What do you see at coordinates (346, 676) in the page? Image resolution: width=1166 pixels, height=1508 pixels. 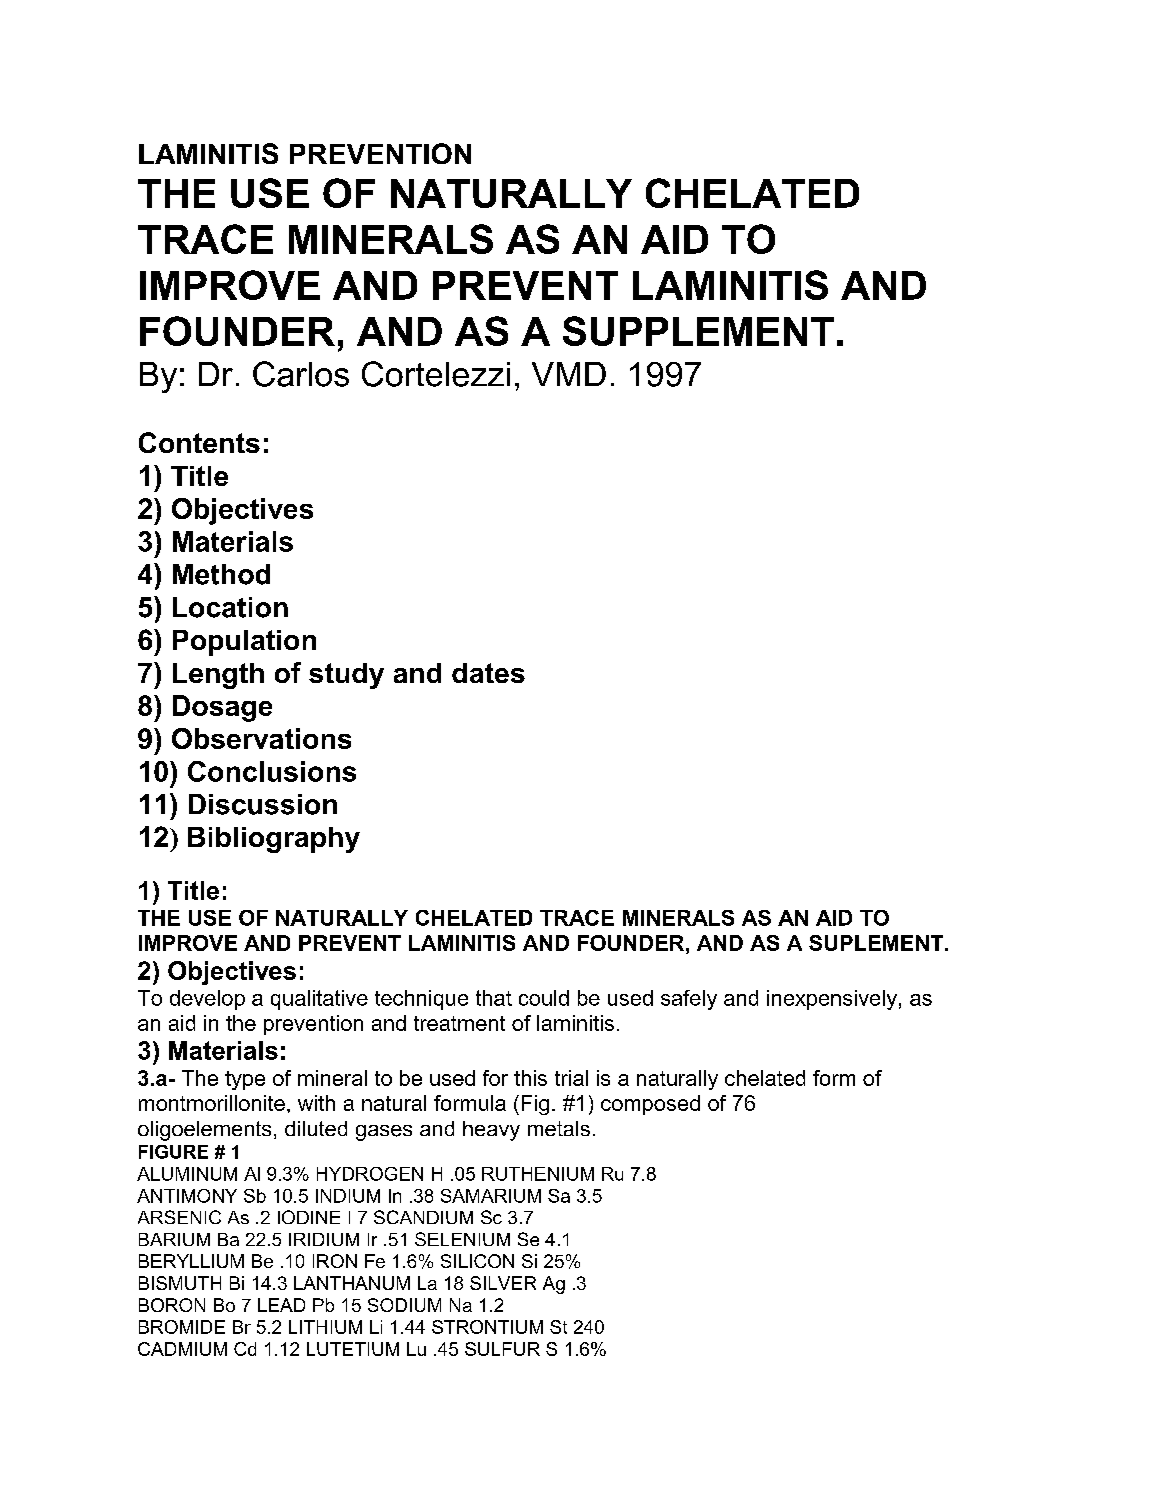 I see `study` at bounding box center [346, 676].
